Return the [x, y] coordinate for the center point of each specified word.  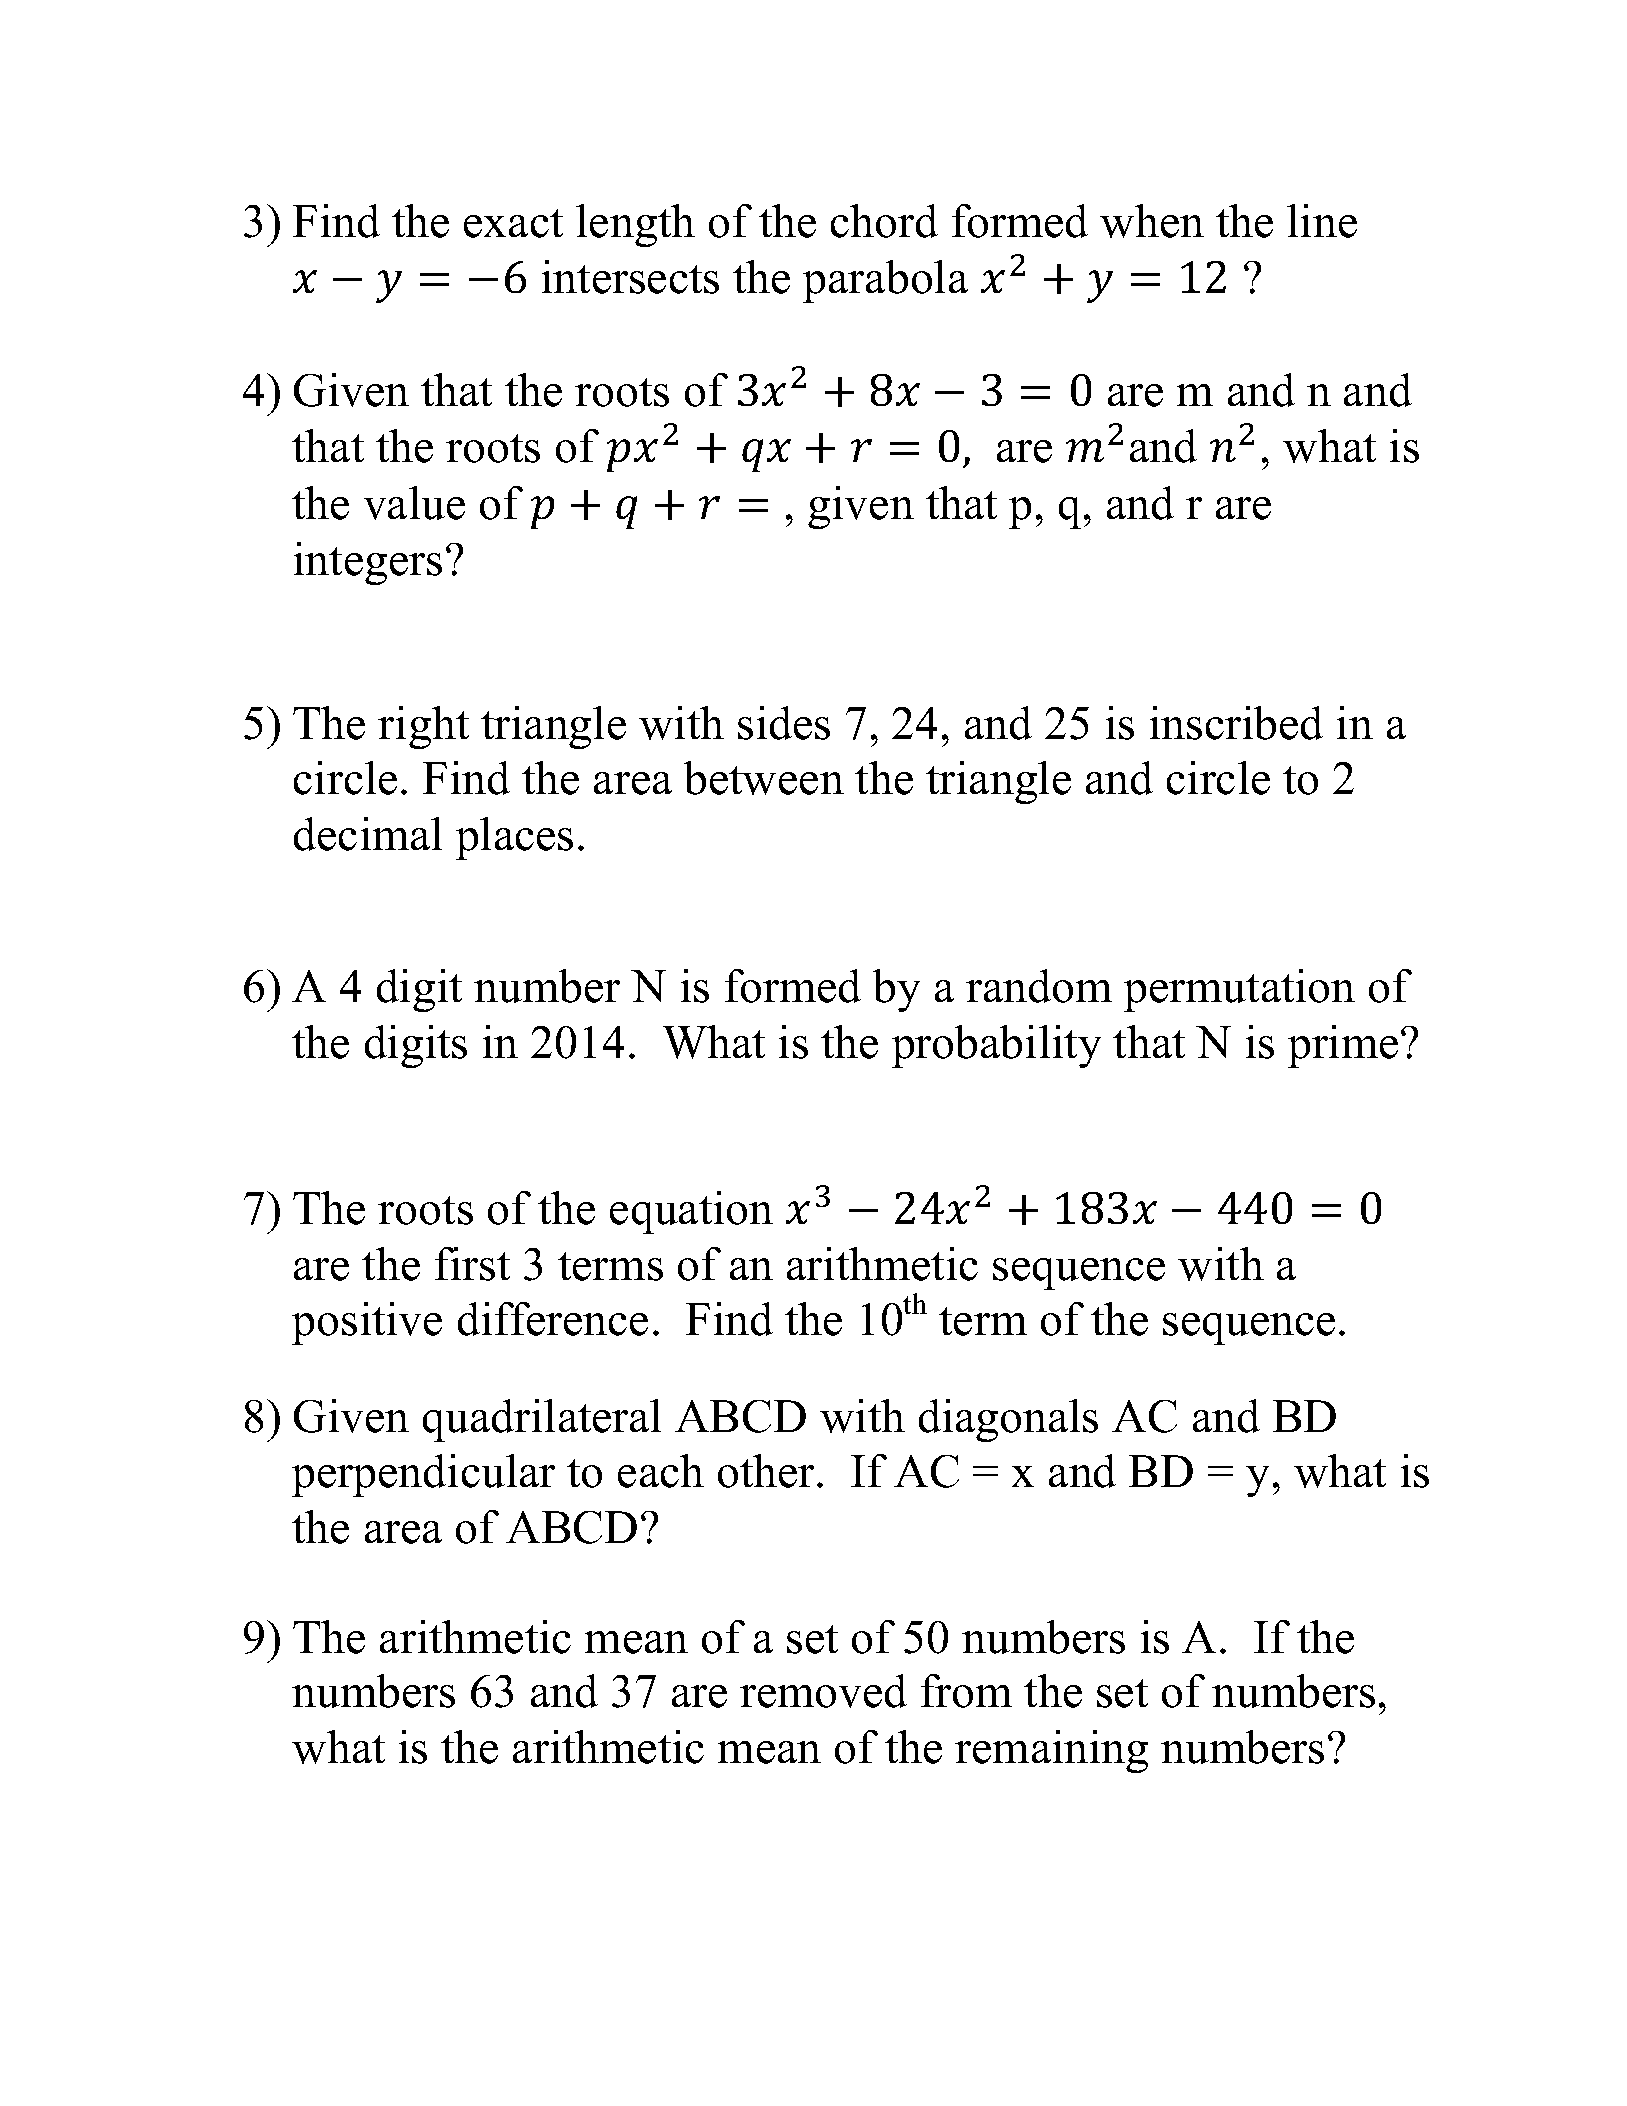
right [423, 727]
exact [513, 223]
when [1152, 221]
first [472, 1264]
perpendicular [423, 1475]
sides [784, 723]
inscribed [1236, 723]
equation [691, 1212]
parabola [885, 281]
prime [1343, 1046]
